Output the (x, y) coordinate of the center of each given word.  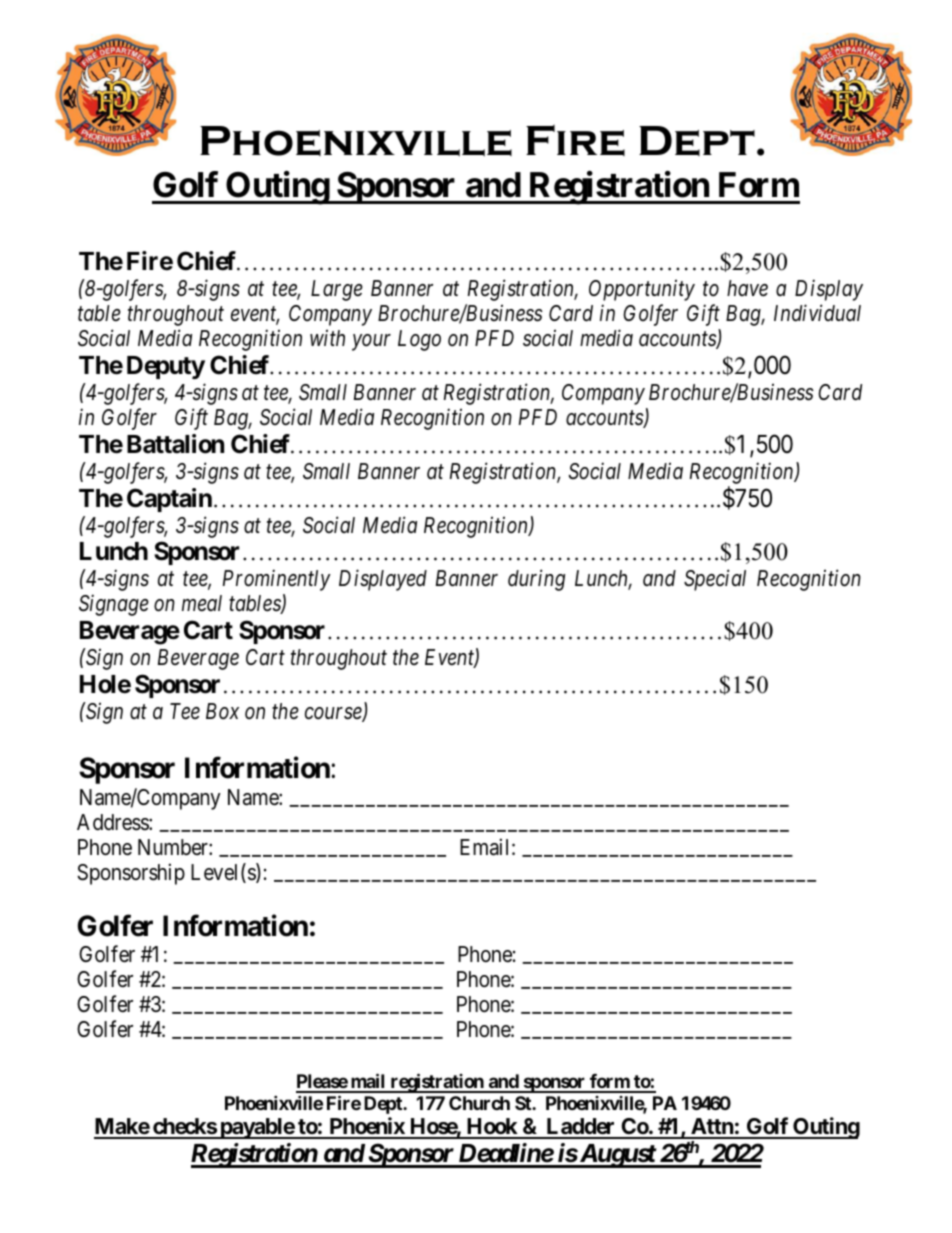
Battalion (175, 444)
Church (479, 1103)
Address (113, 822)
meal (202, 603)
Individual (817, 313)
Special (715, 580)
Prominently (277, 580)
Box (222, 711)
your (371, 343)
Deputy (166, 367)
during (536, 580)
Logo (419, 340)
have (747, 288)
